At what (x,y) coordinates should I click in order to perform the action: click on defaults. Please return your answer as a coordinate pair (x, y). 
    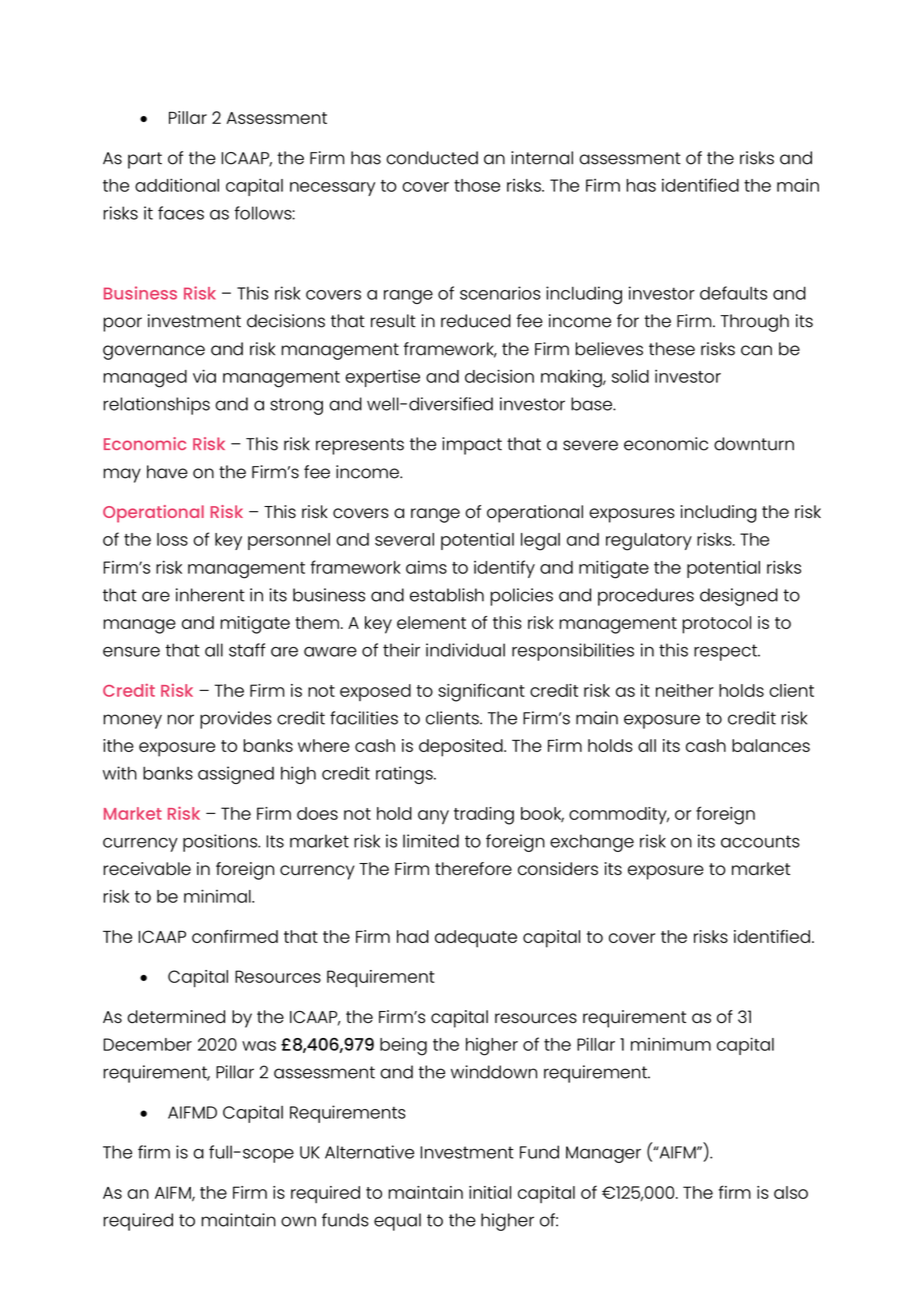
    Looking at the image, I should click on (733, 293).
